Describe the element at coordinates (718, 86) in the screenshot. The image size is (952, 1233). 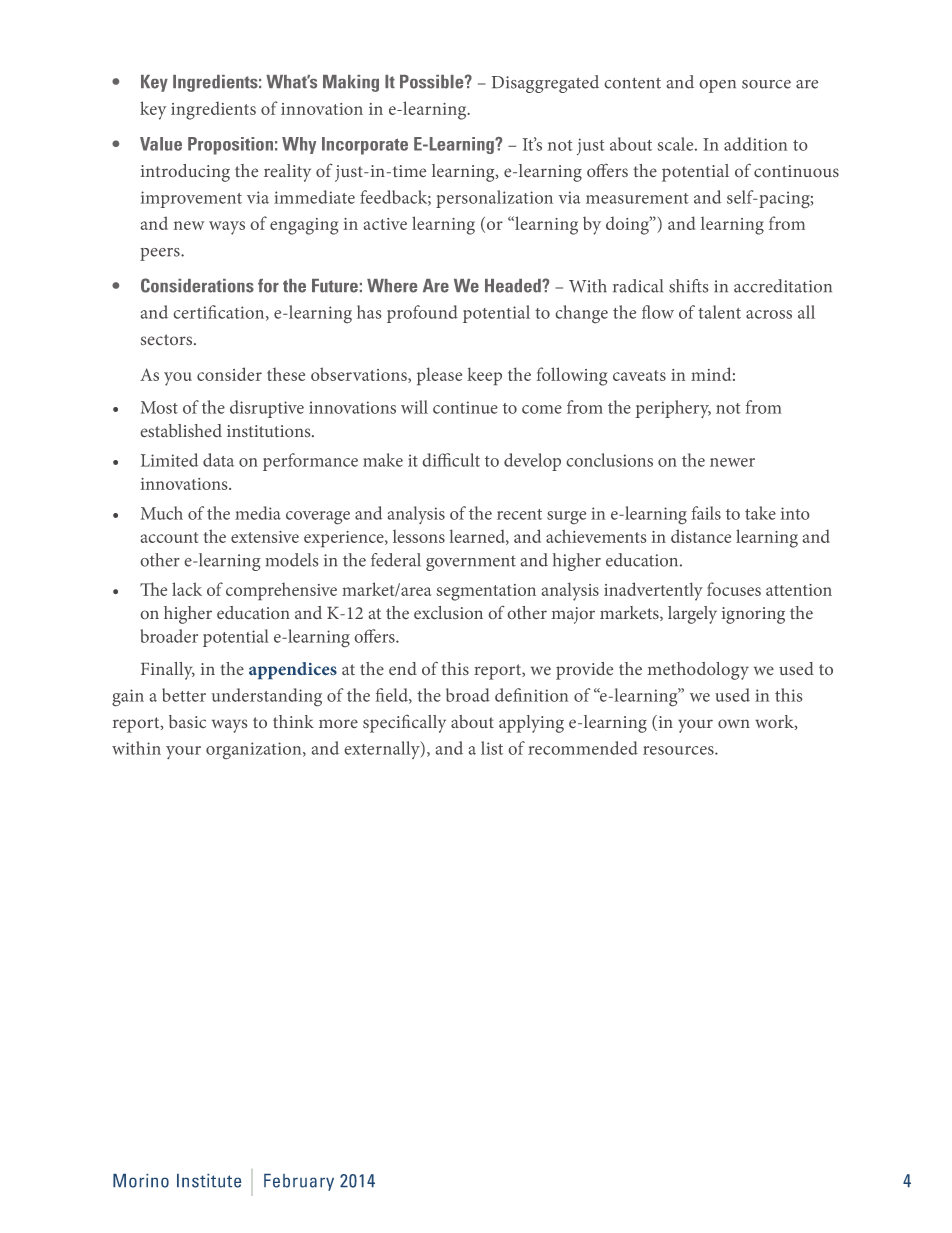
I see `open` at that location.
